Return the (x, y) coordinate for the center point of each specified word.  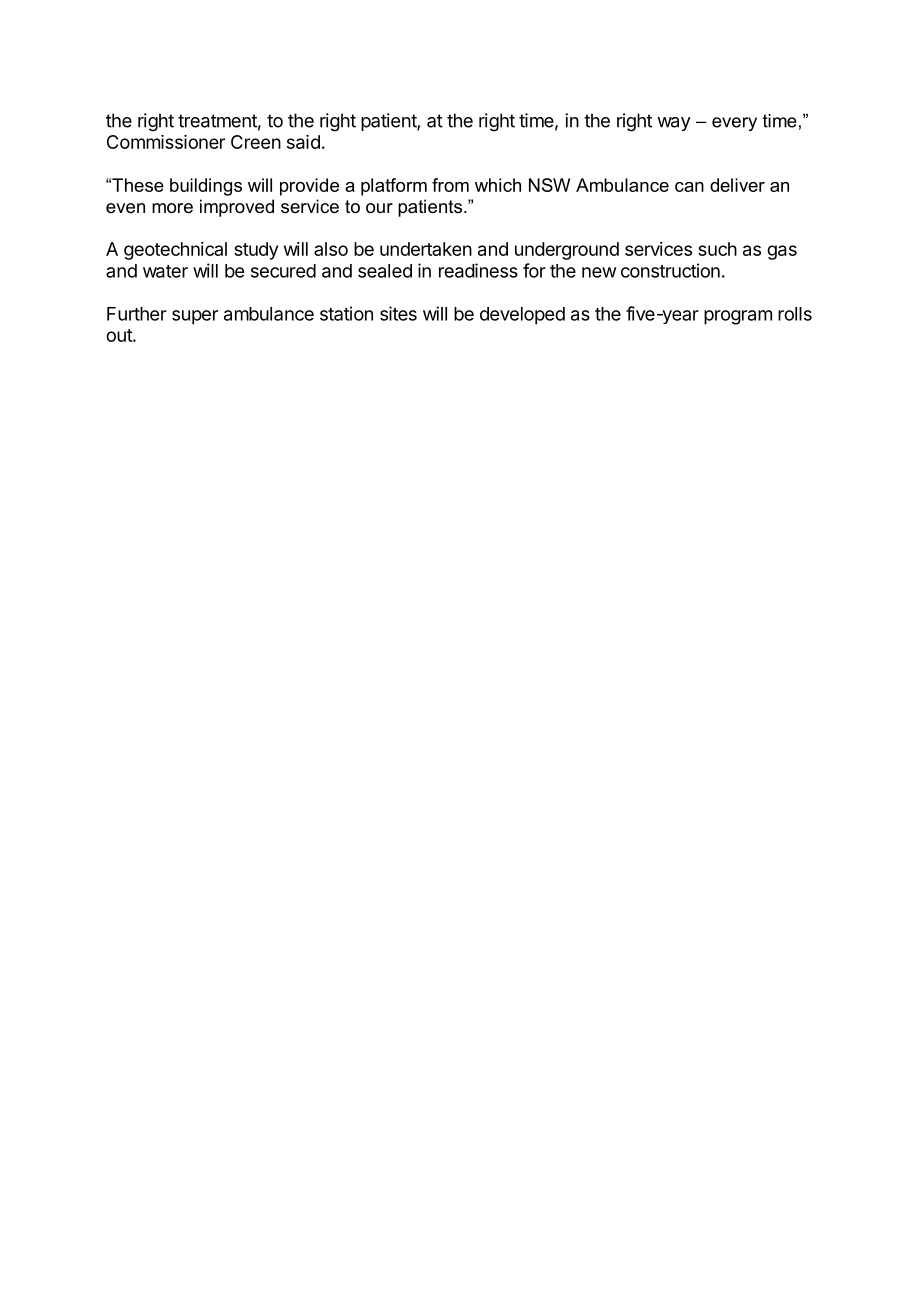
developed (522, 316)
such (717, 249)
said (303, 142)
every (734, 124)
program (738, 317)
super (195, 317)
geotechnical (175, 251)
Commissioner (166, 142)
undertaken (426, 249)
